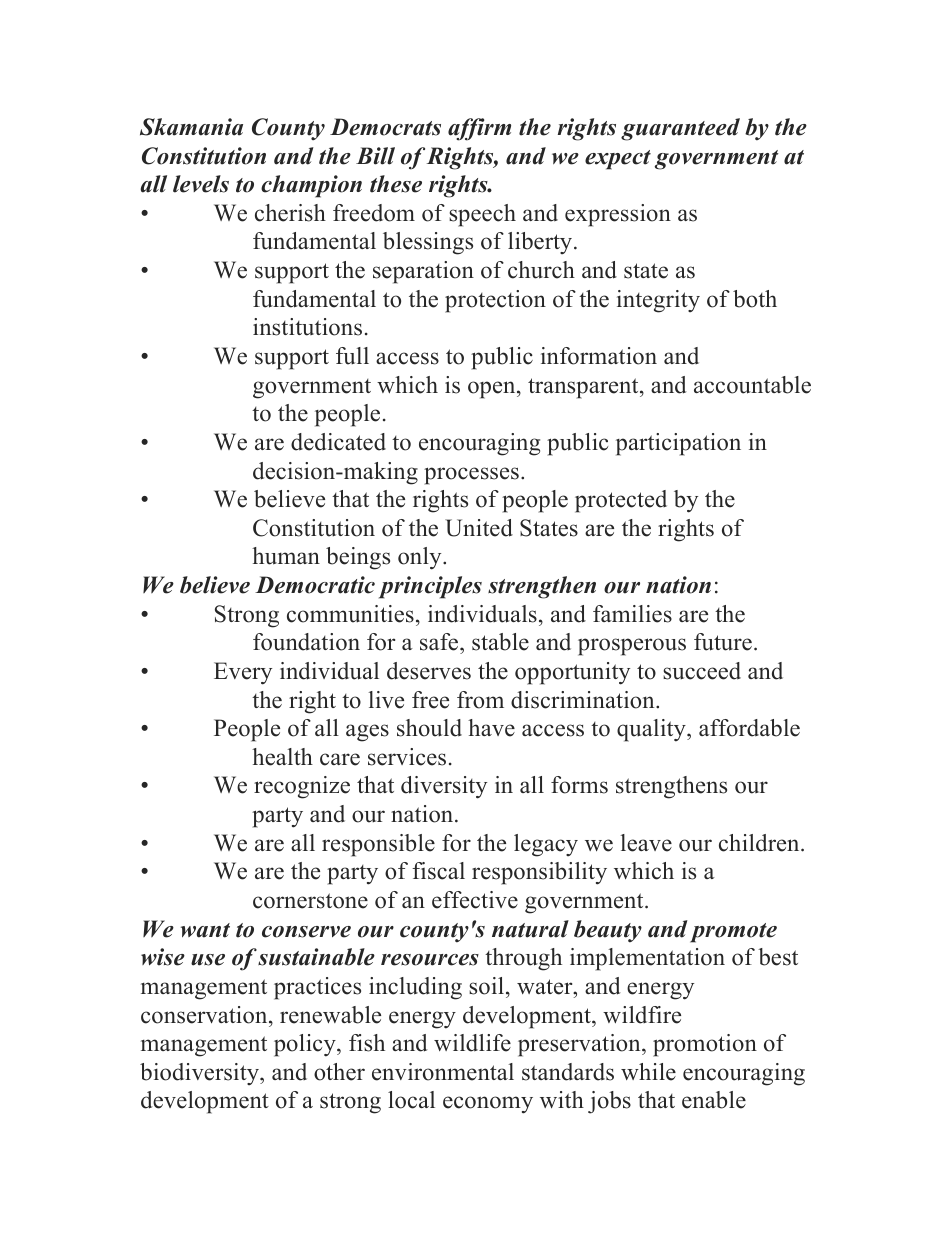  What do you see at coordinates (480, 700) in the document?
I see `from` at bounding box center [480, 700].
